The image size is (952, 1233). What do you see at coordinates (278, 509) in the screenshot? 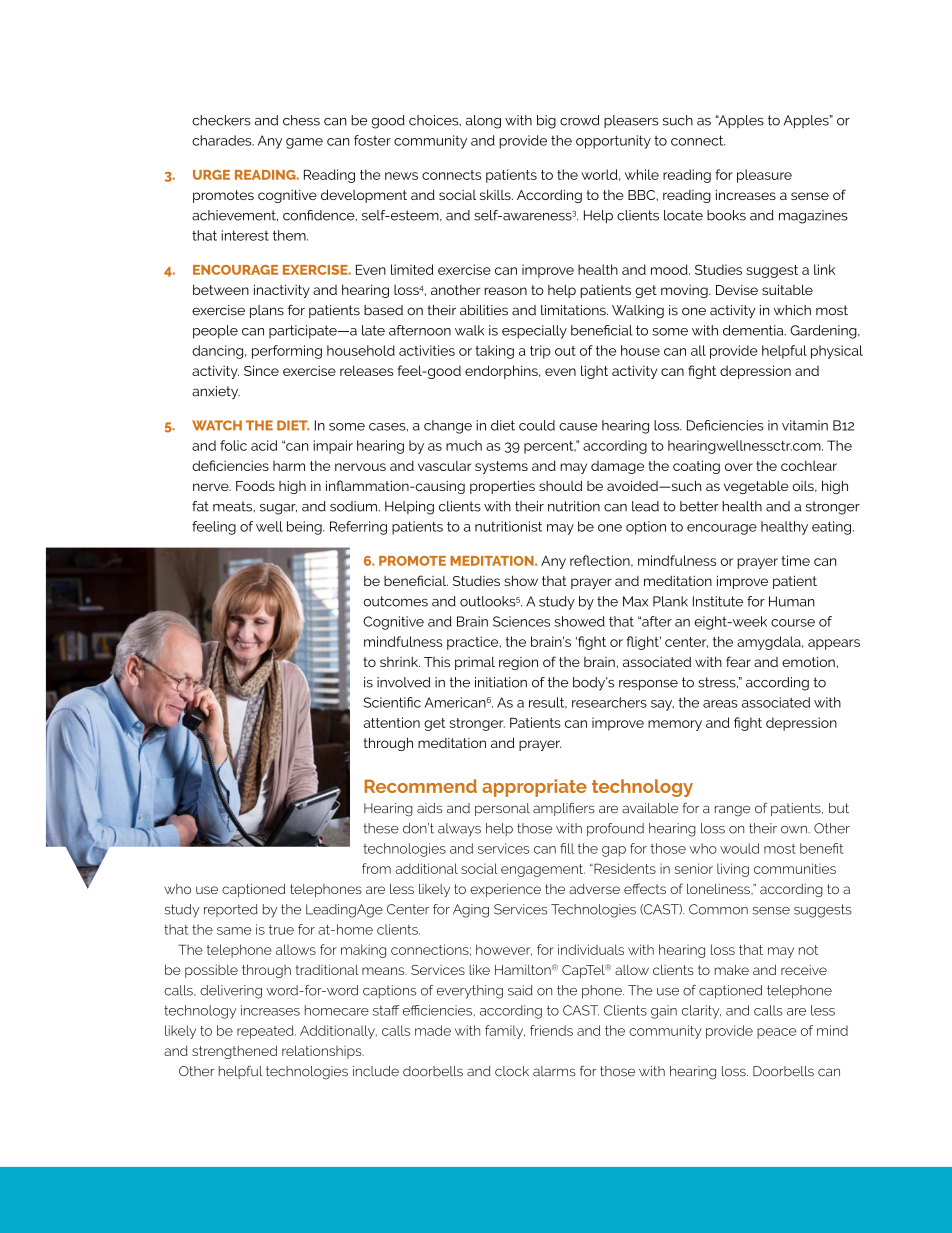
I see `sugar` at bounding box center [278, 509].
